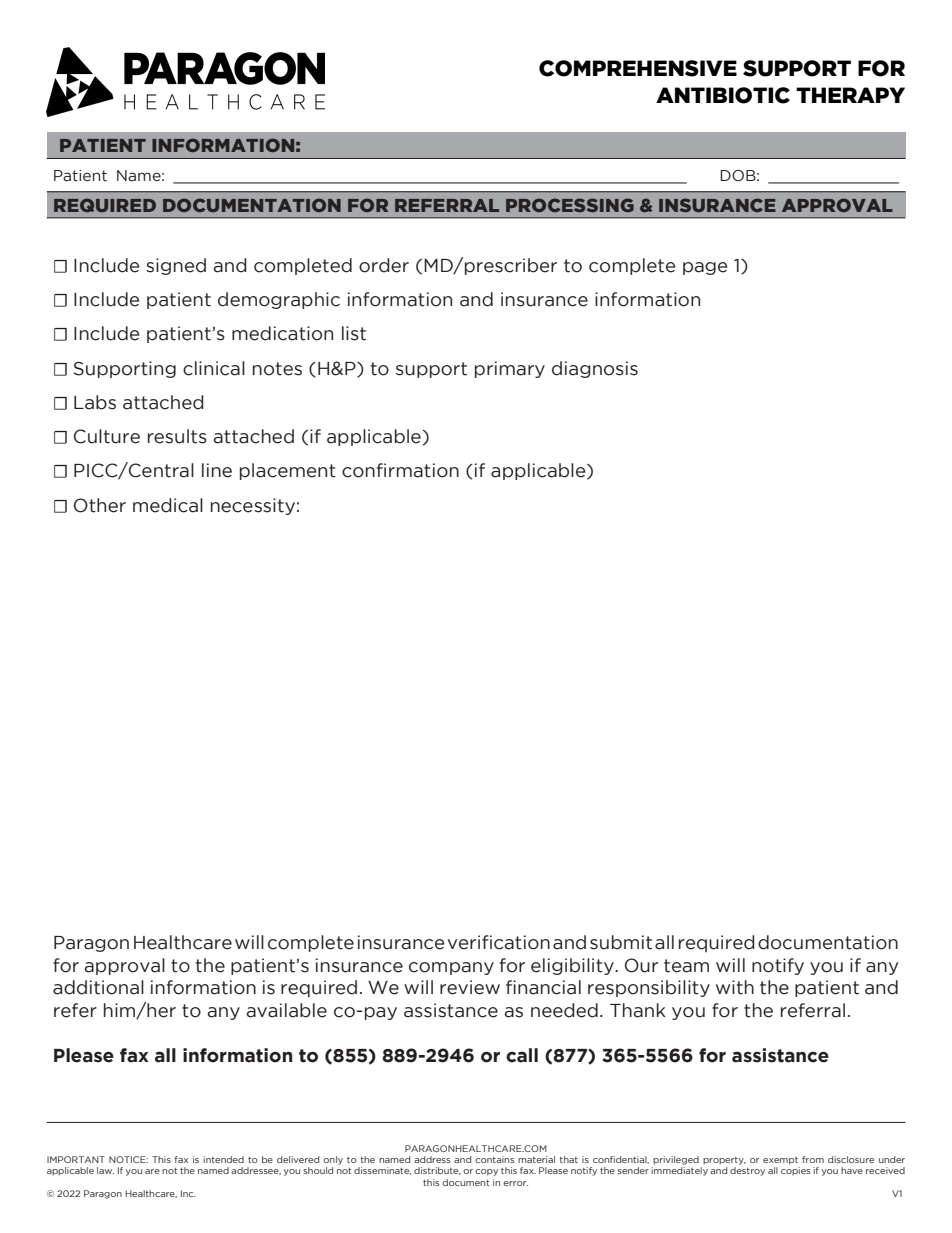 The width and height of the screenshot is (952, 1233). What do you see at coordinates (168, 505) in the screenshot?
I see `medical` at bounding box center [168, 505].
